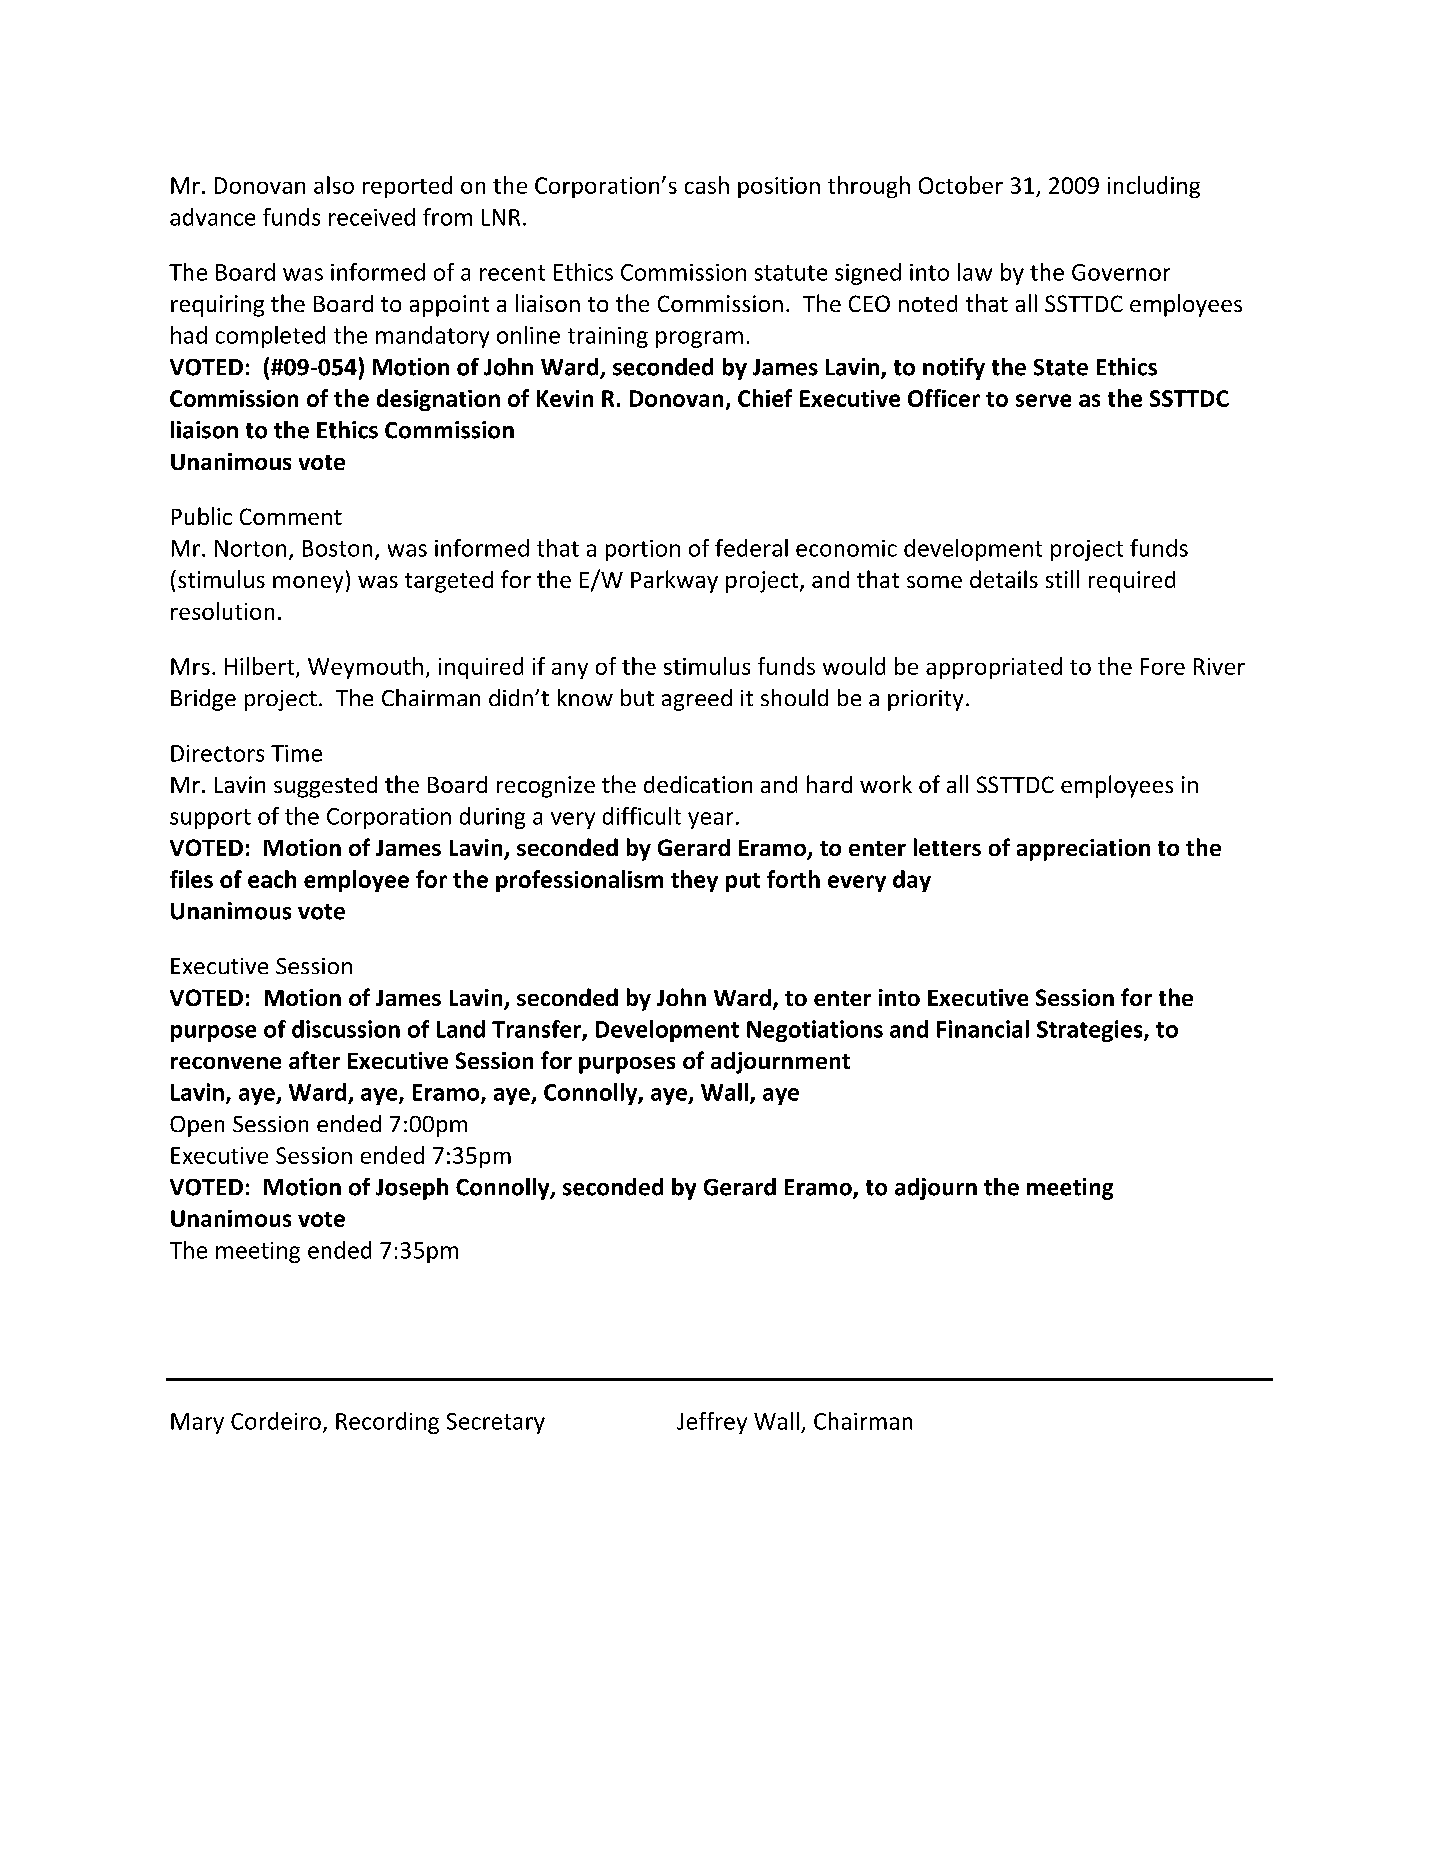 Image resolution: width=1439 pixels, height=1862 pixels. What do you see at coordinates (707, 185) in the screenshot?
I see `cash` at bounding box center [707, 185].
